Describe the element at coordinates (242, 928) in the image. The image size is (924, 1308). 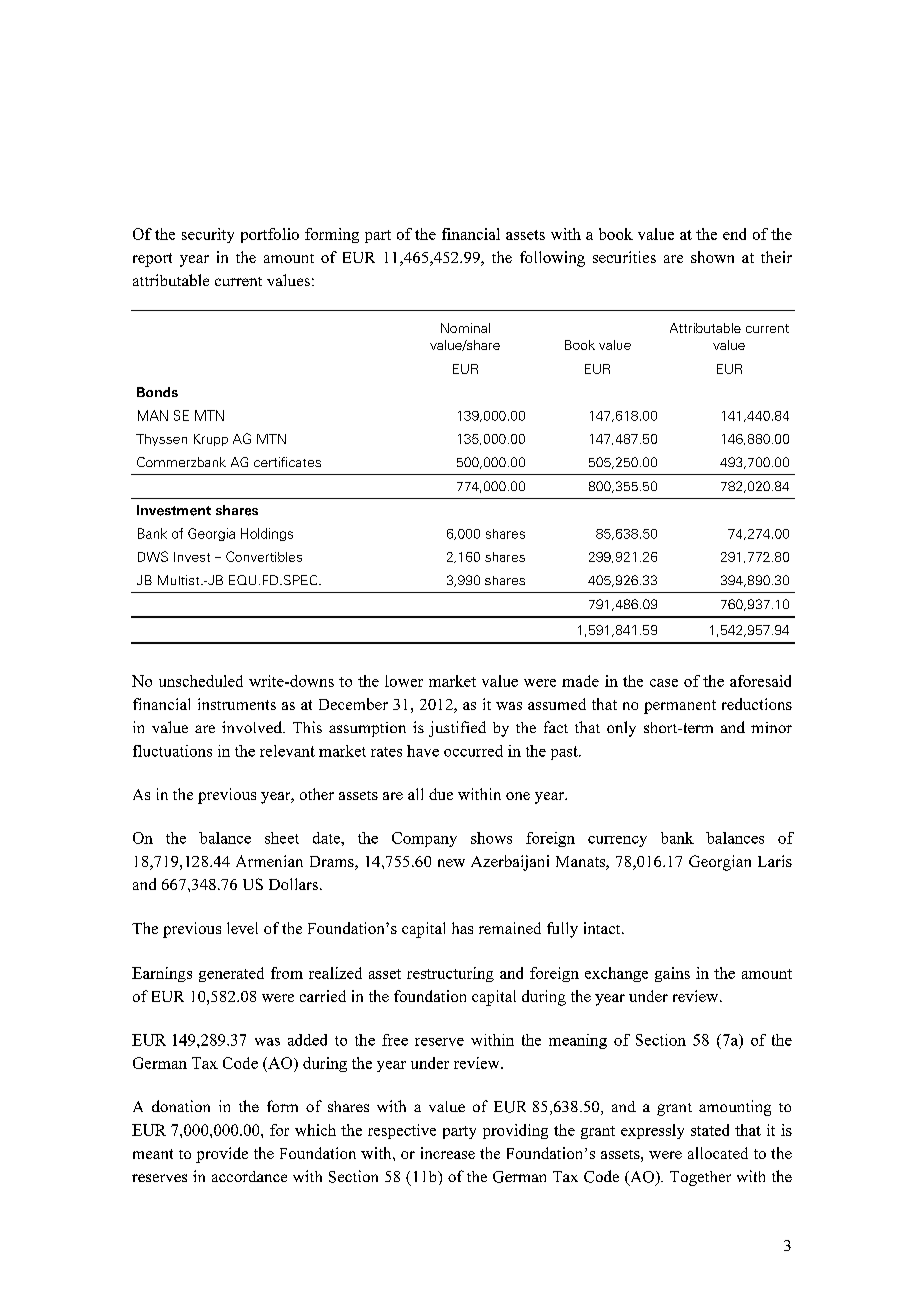
I see `level` at that location.
